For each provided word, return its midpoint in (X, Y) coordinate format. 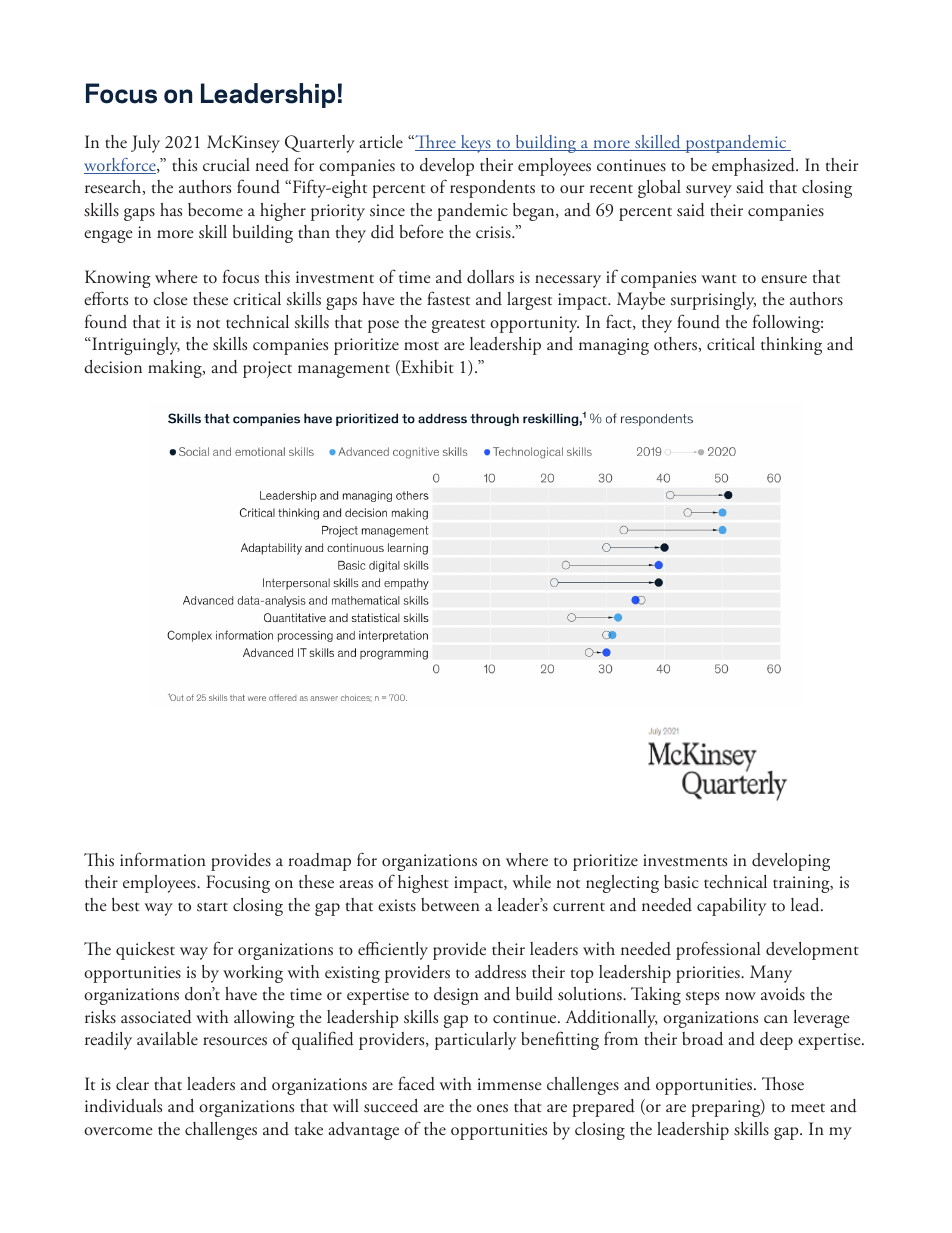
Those (783, 1084)
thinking (791, 346)
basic (681, 881)
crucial (226, 165)
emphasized (754, 167)
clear (132, 1083)
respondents (492, 189)
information (163, 859)
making (176, 369)
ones (492, 1108)
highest (423, 884)
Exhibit (426, 368)
